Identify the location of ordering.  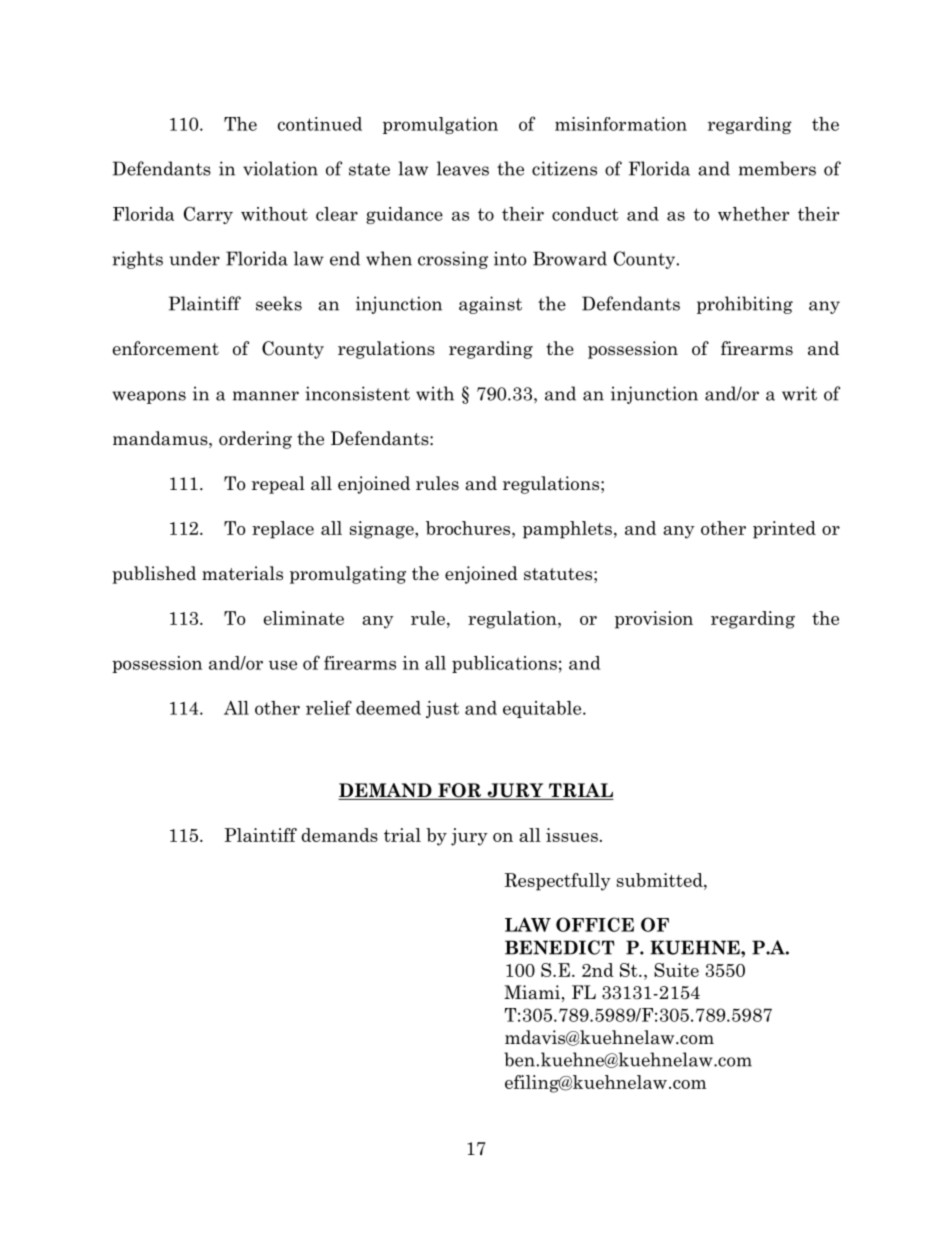
(255, 440).
